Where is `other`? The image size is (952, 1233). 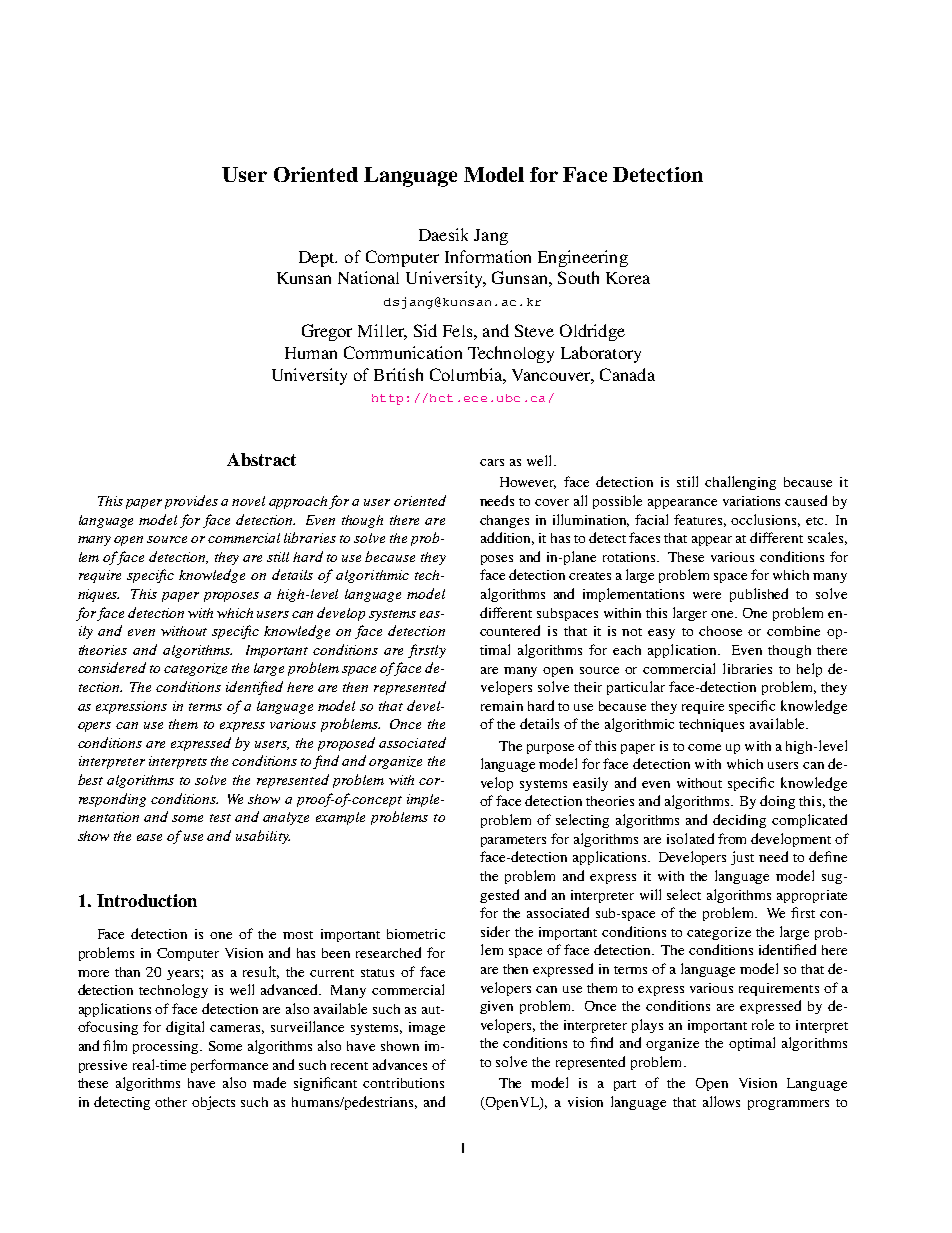
other is located at coordinates (171, 1102).
